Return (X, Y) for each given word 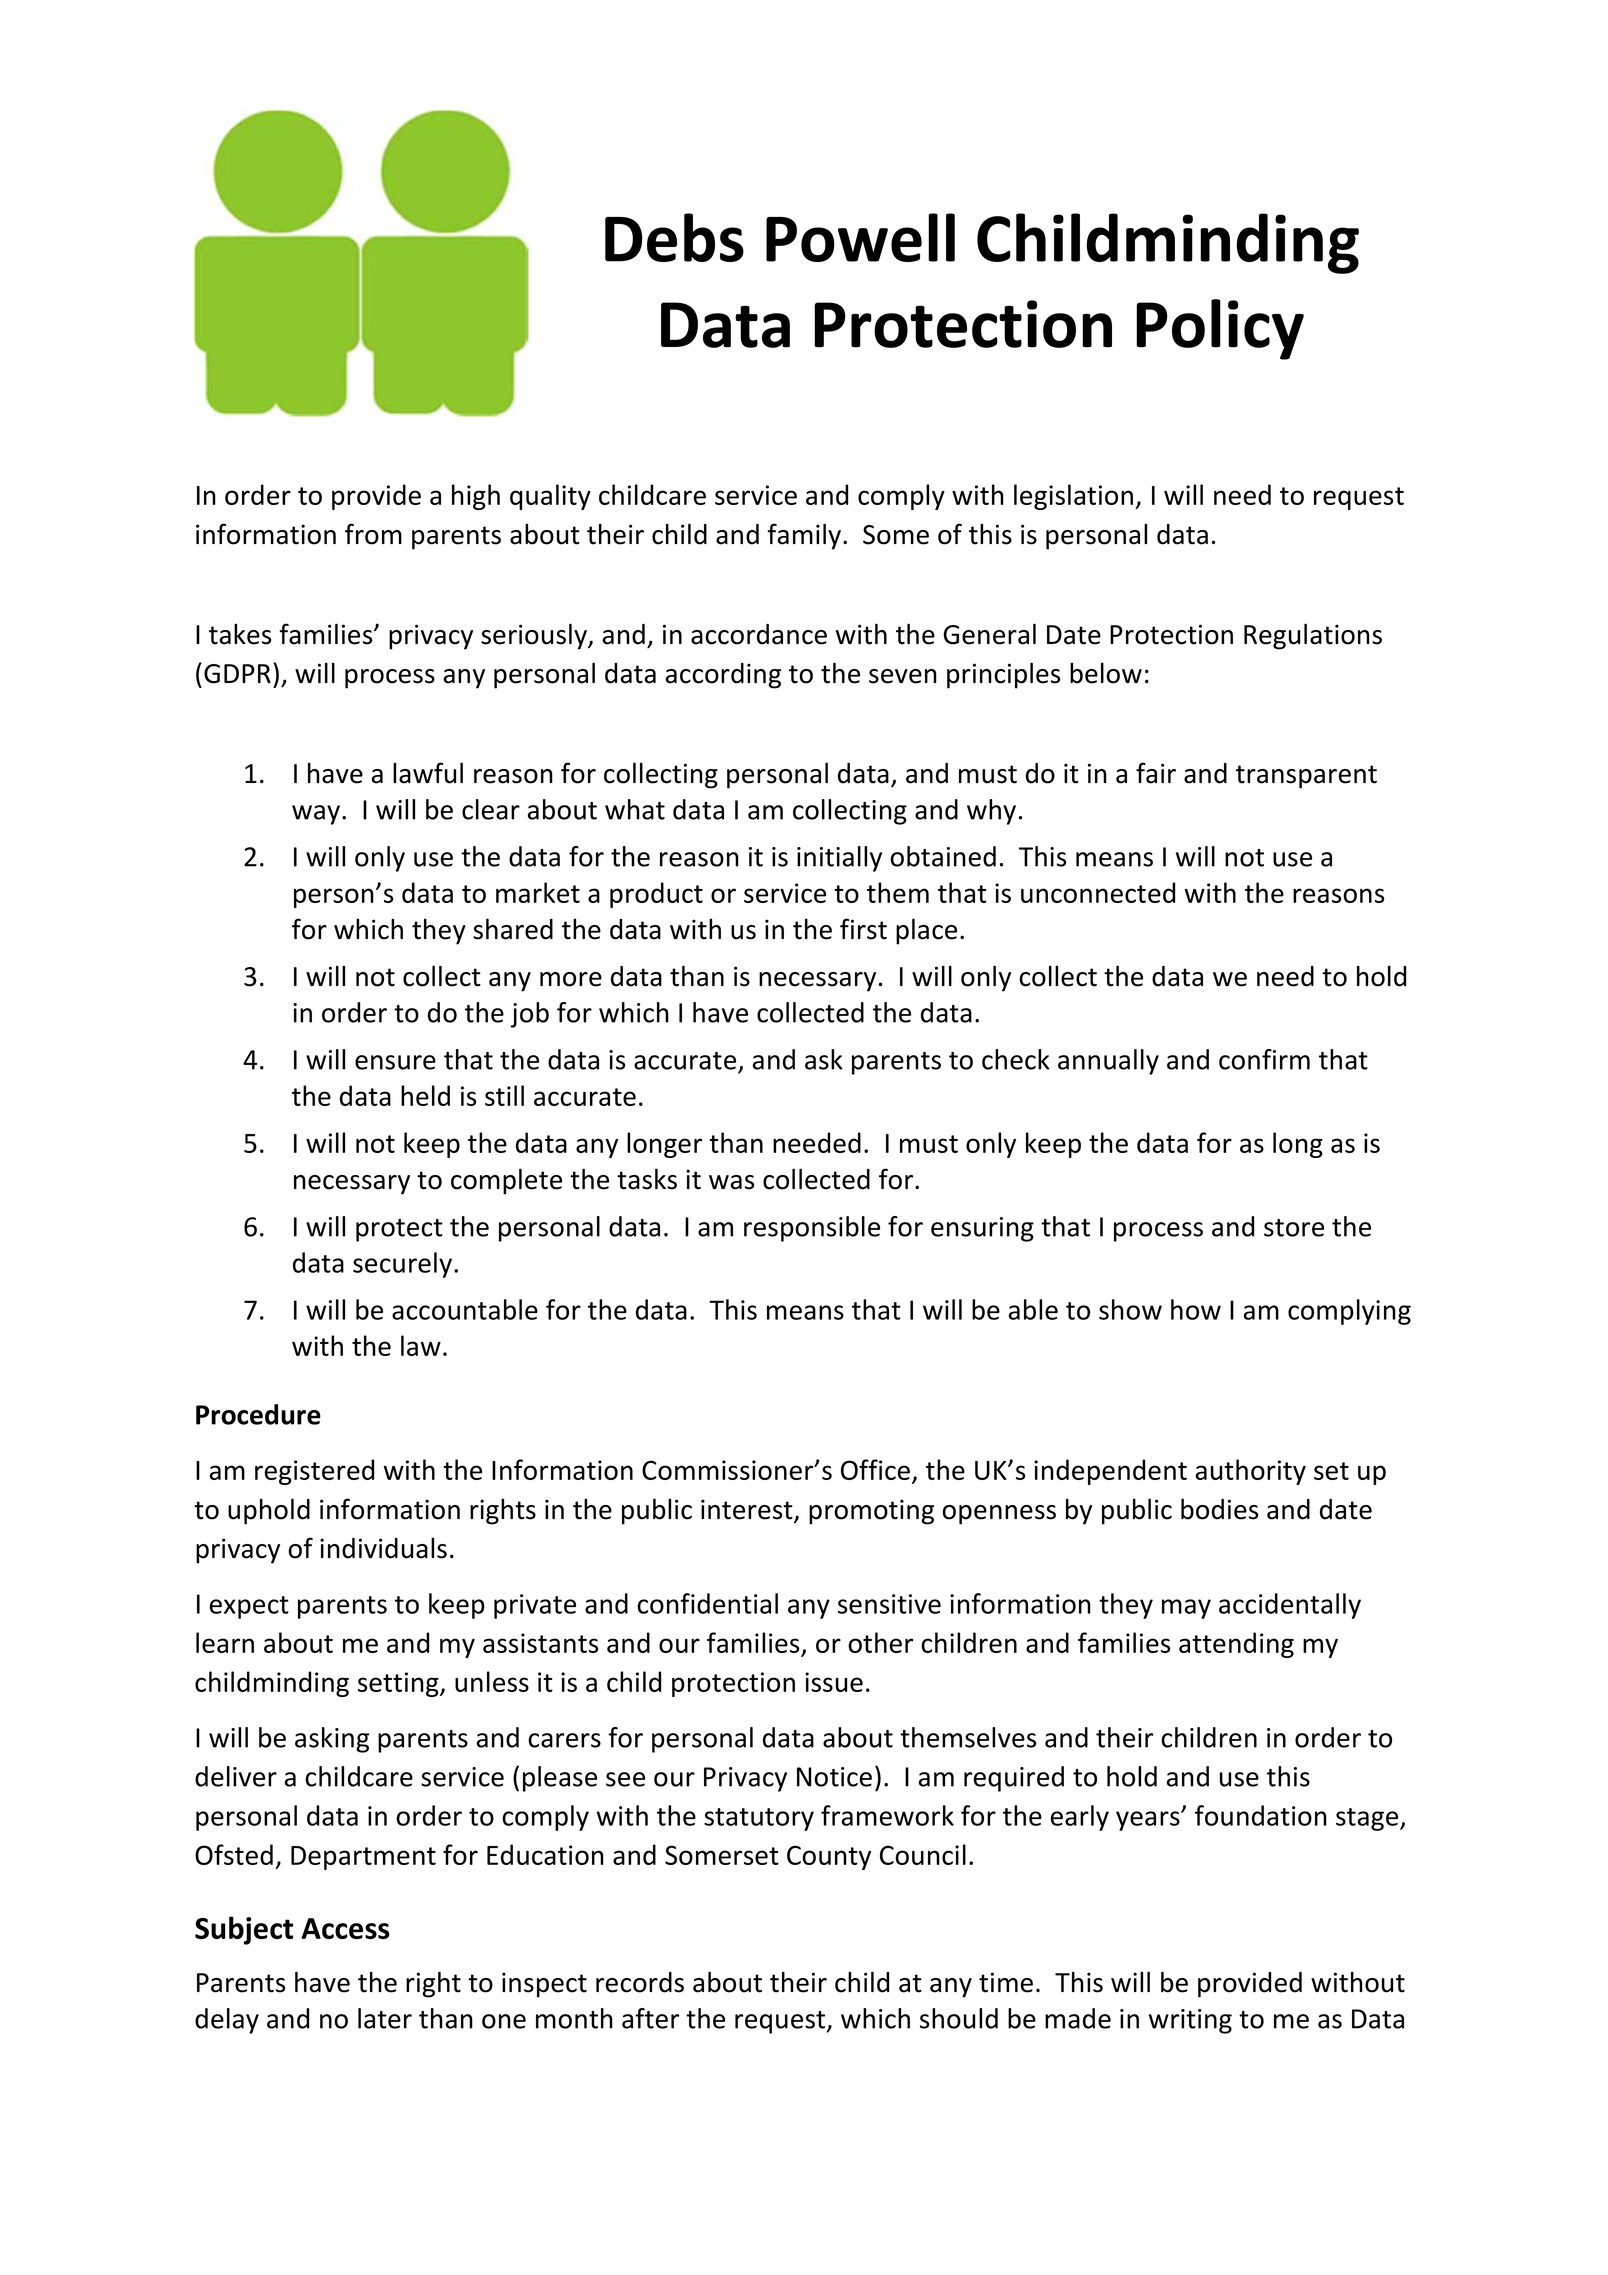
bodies (1219, 1509)
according (723, 676)
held (425, 1095)
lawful (428, 773)
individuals (383, 1548)
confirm (1264, 1059)
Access (345, 1928)
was (731, 1182)
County (829, 1857)
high (476, 497)
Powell (860, 237)
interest (748, 1510)
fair (1156, 773)
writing (1190, 2021)
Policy (1220, 329)
